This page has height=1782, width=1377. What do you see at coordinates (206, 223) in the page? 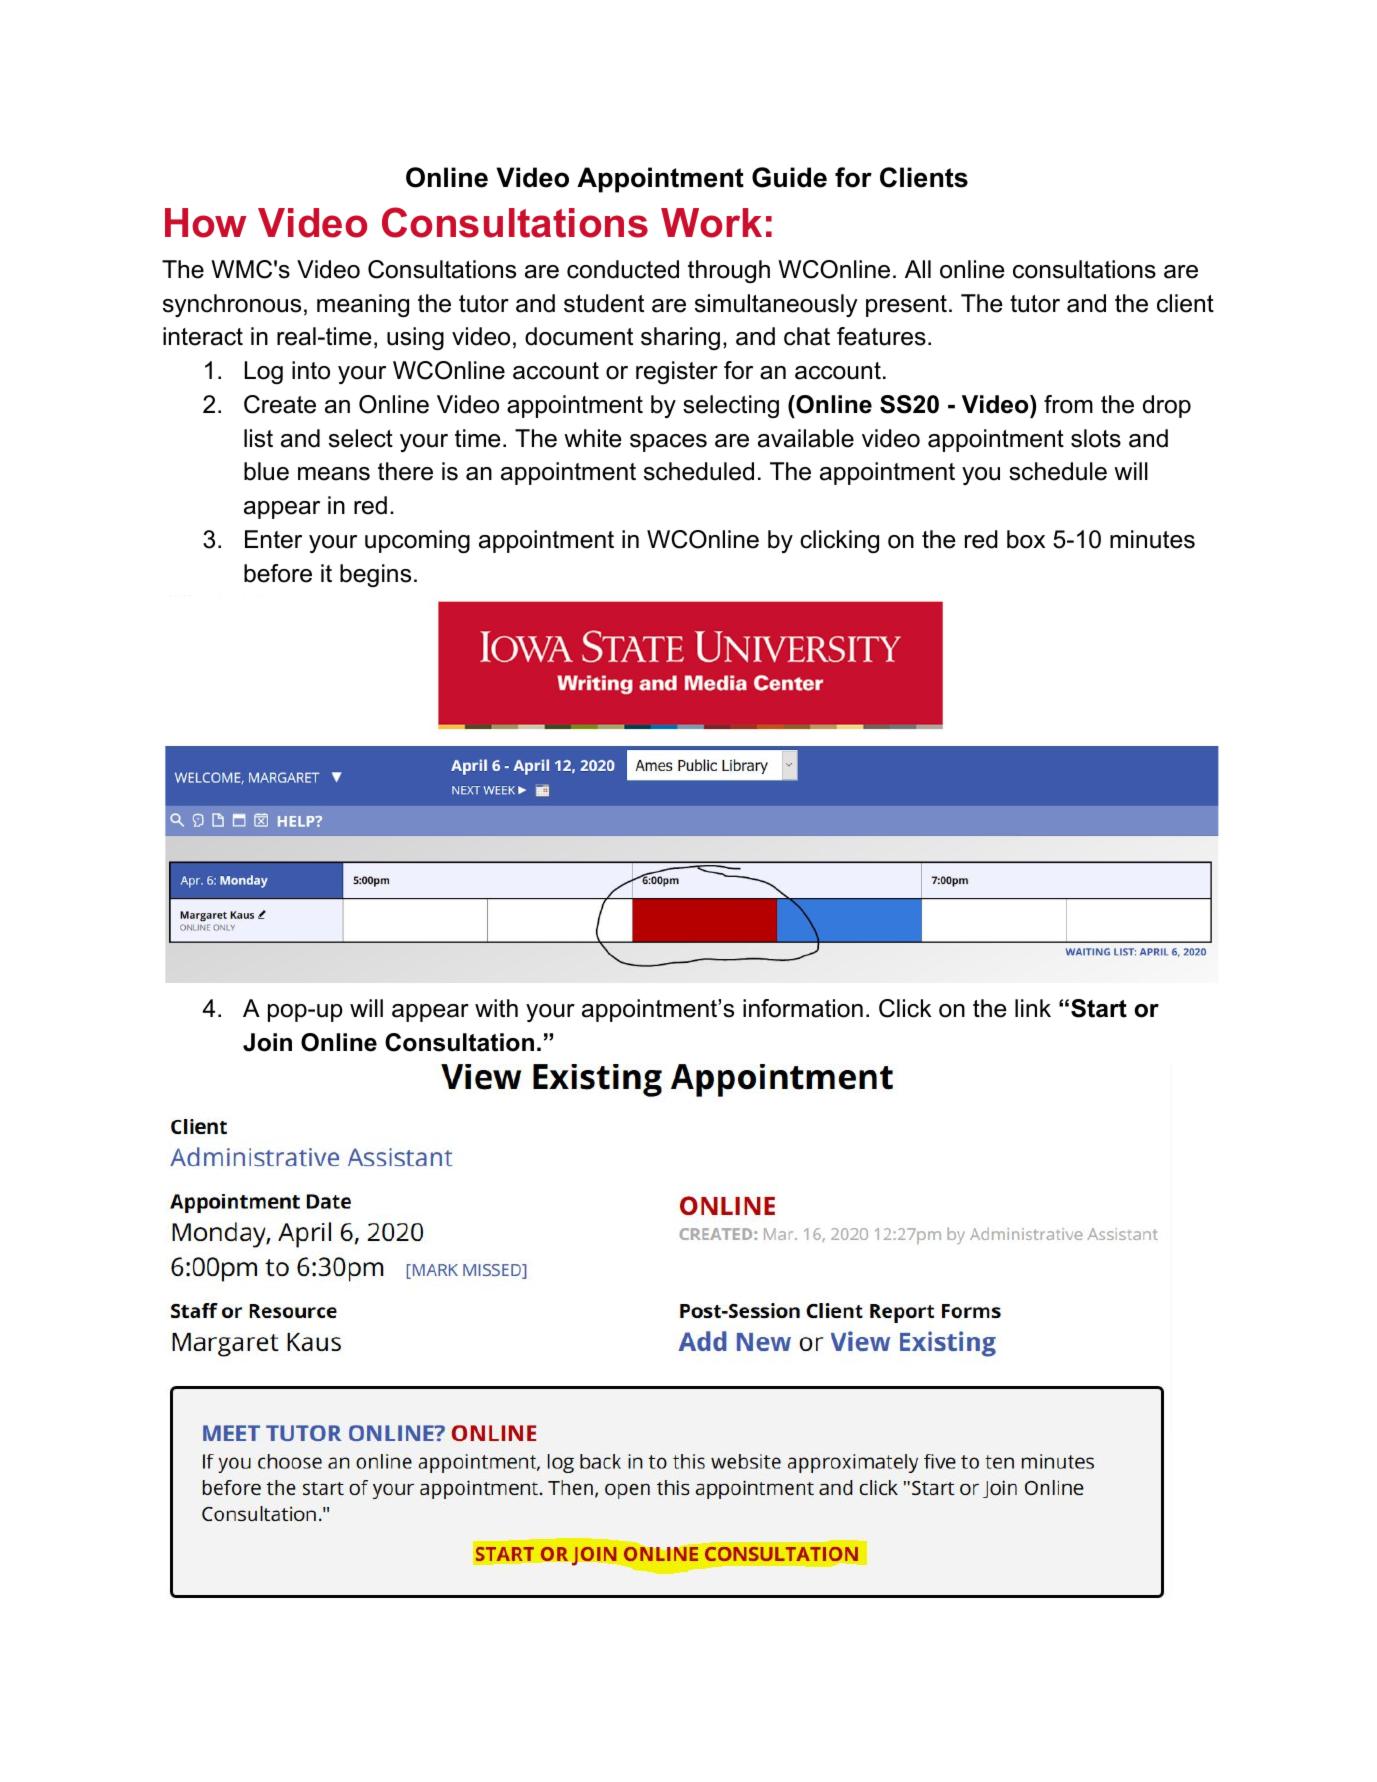
I see `How` at bounding box center [206, 223].
